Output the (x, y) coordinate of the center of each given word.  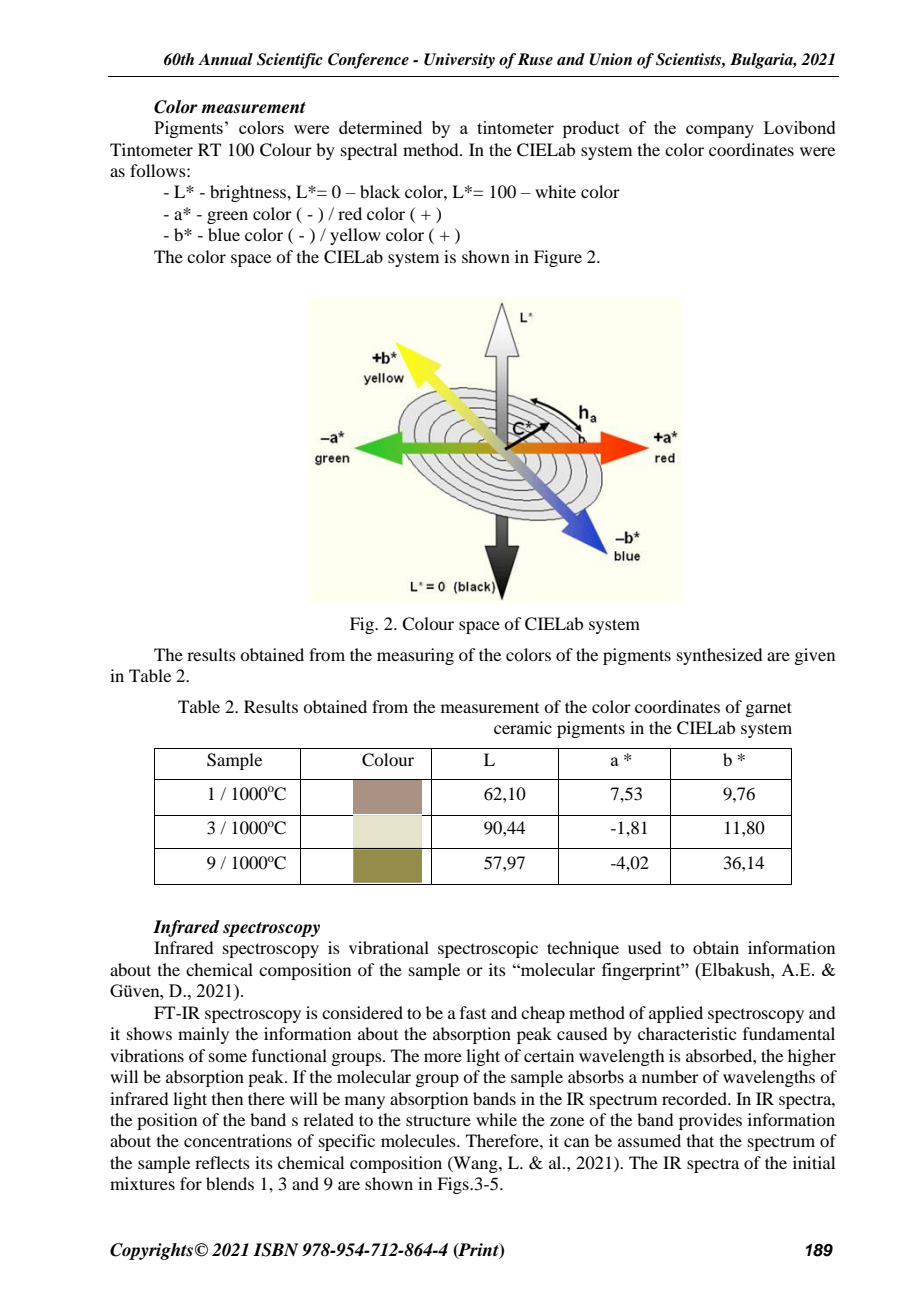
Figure (558, 258)
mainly (203, 1035)
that (700, 1140)
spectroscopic (488, 949)
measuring (415, 656)
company (720, 131)
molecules (419, 1140)
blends (230, 1183)
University (459, 61)
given (814, 656)
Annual (225, 59)
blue (224, 234)
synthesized (719, 656)
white (555, 191)
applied (676, 1014)
